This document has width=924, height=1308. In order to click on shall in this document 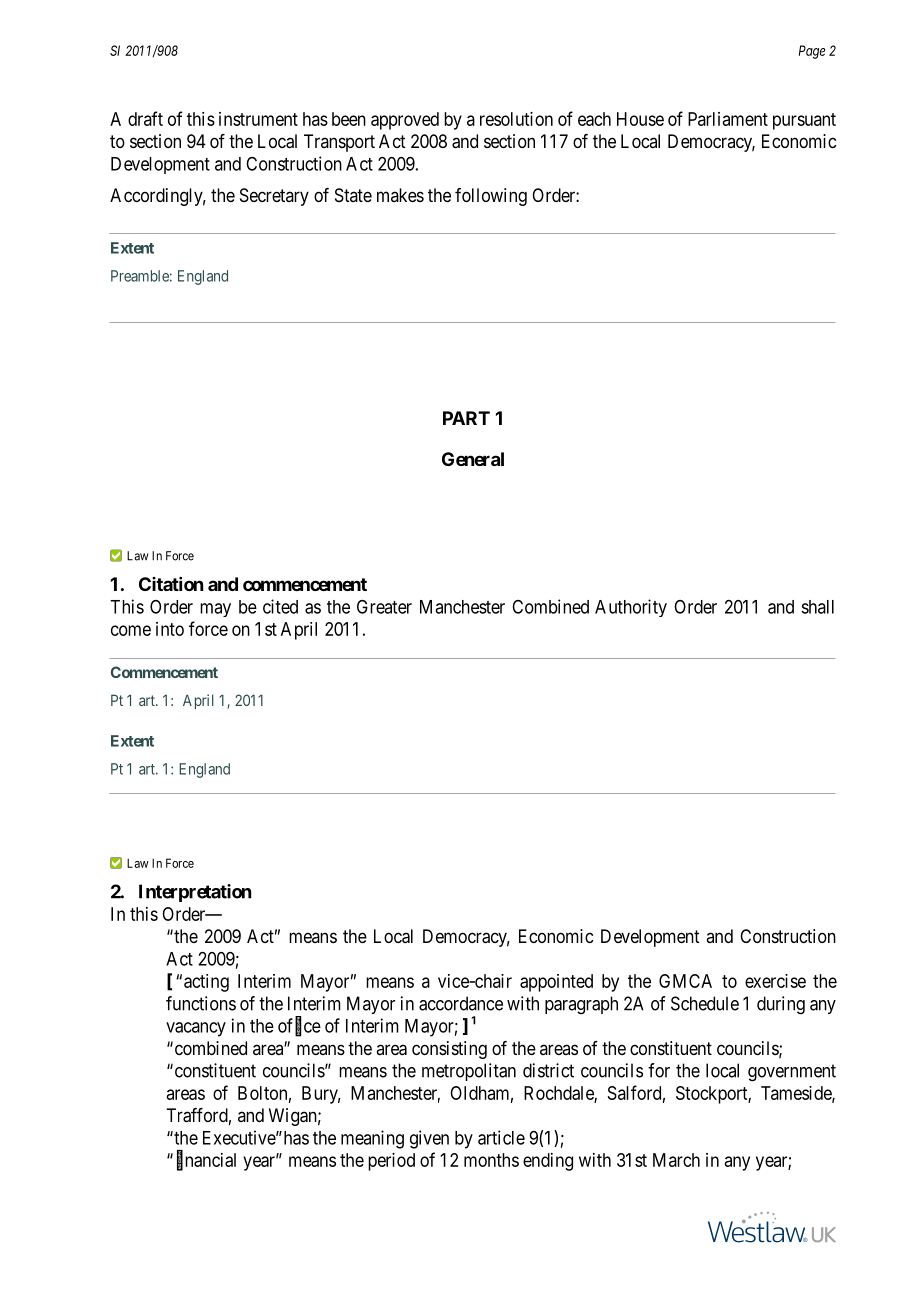, I will do `click(817, 607)`.
